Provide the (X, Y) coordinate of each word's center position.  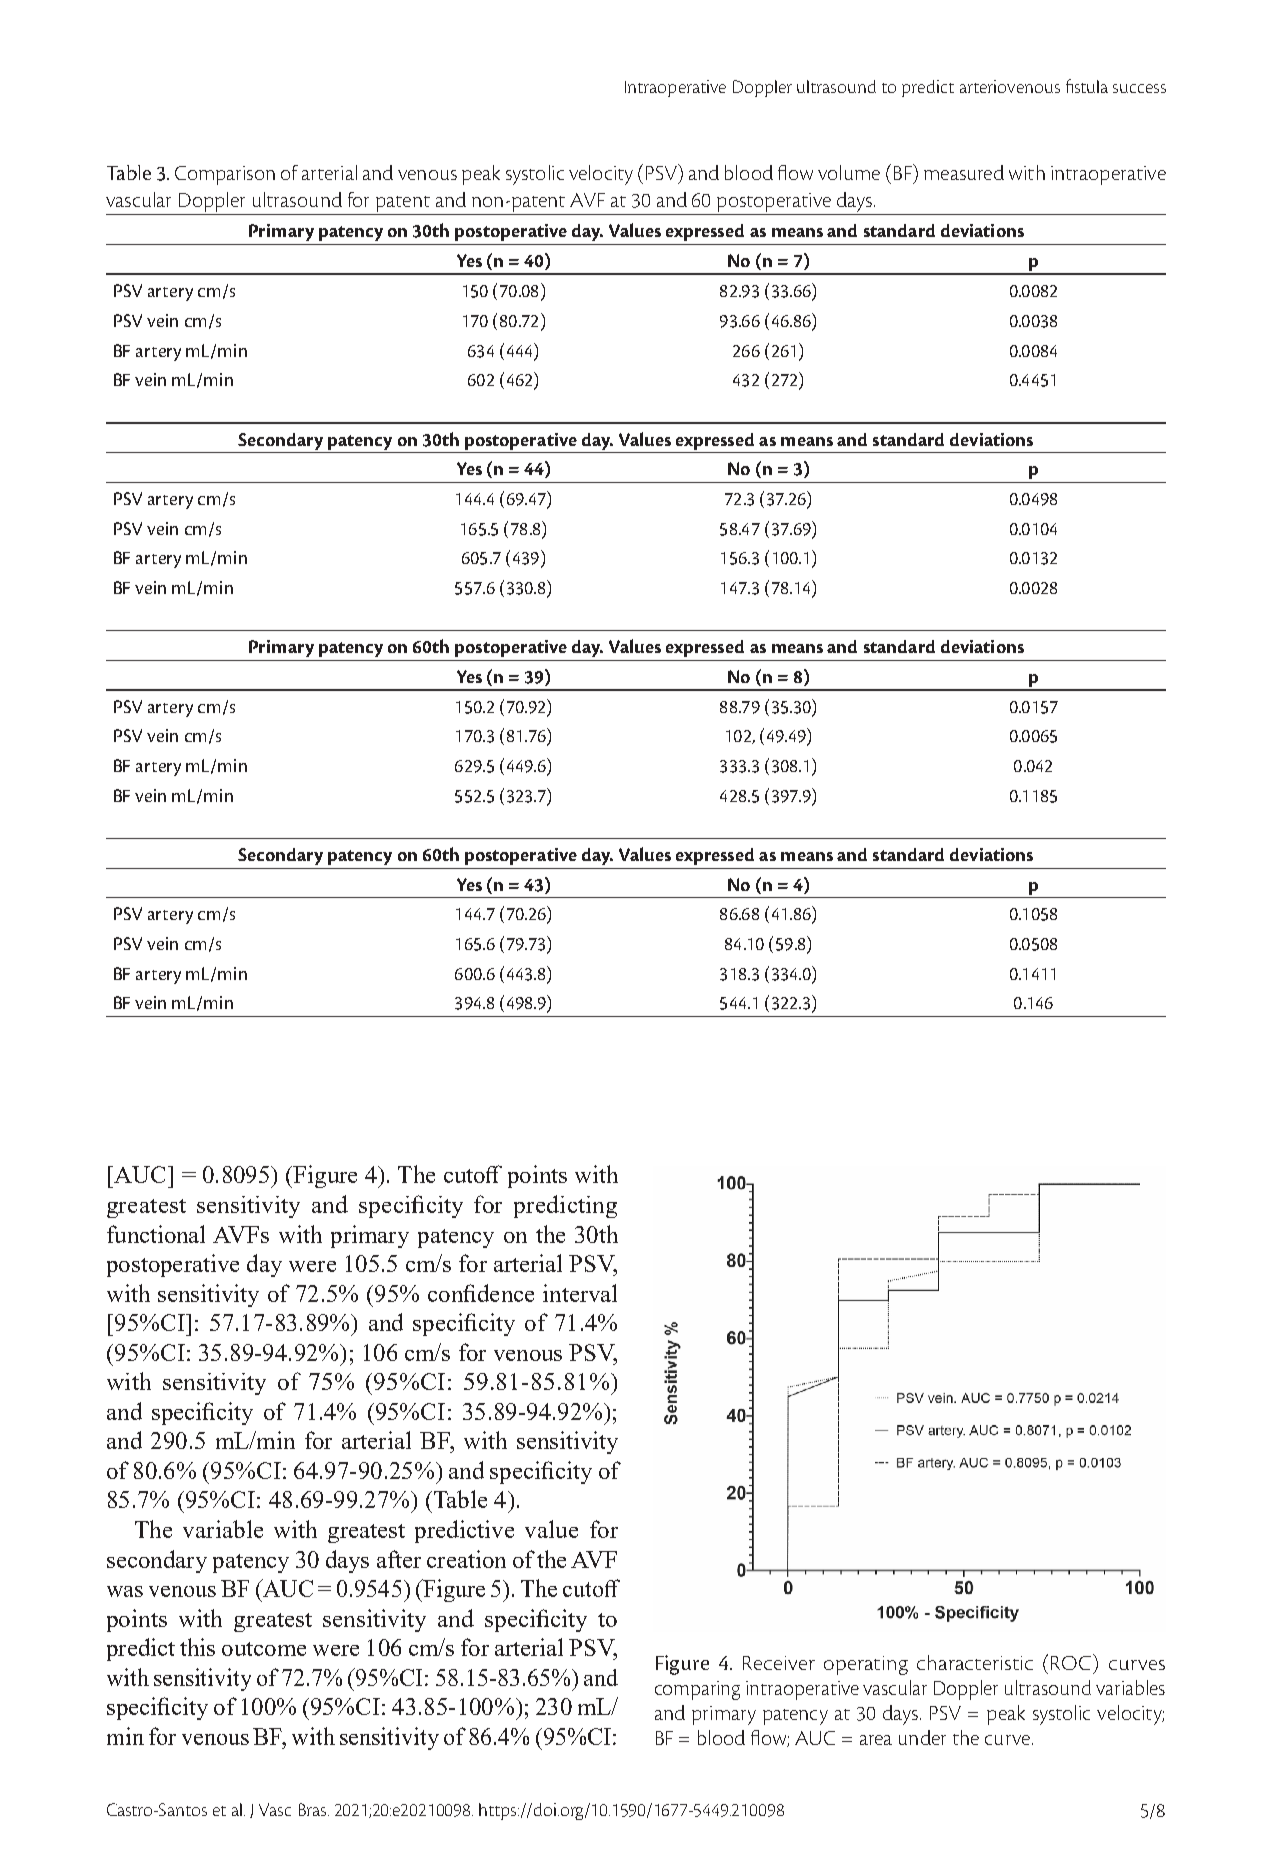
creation (466, 1559)
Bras (314, 1809)
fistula (1087, 86)
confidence (481, 1293)
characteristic (975, 1662)
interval (580, 1293)
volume (849, 172)
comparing (697, 1690)
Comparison (225, 175)
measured (964, 172)
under (922, 1737)
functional (156, 1234)
